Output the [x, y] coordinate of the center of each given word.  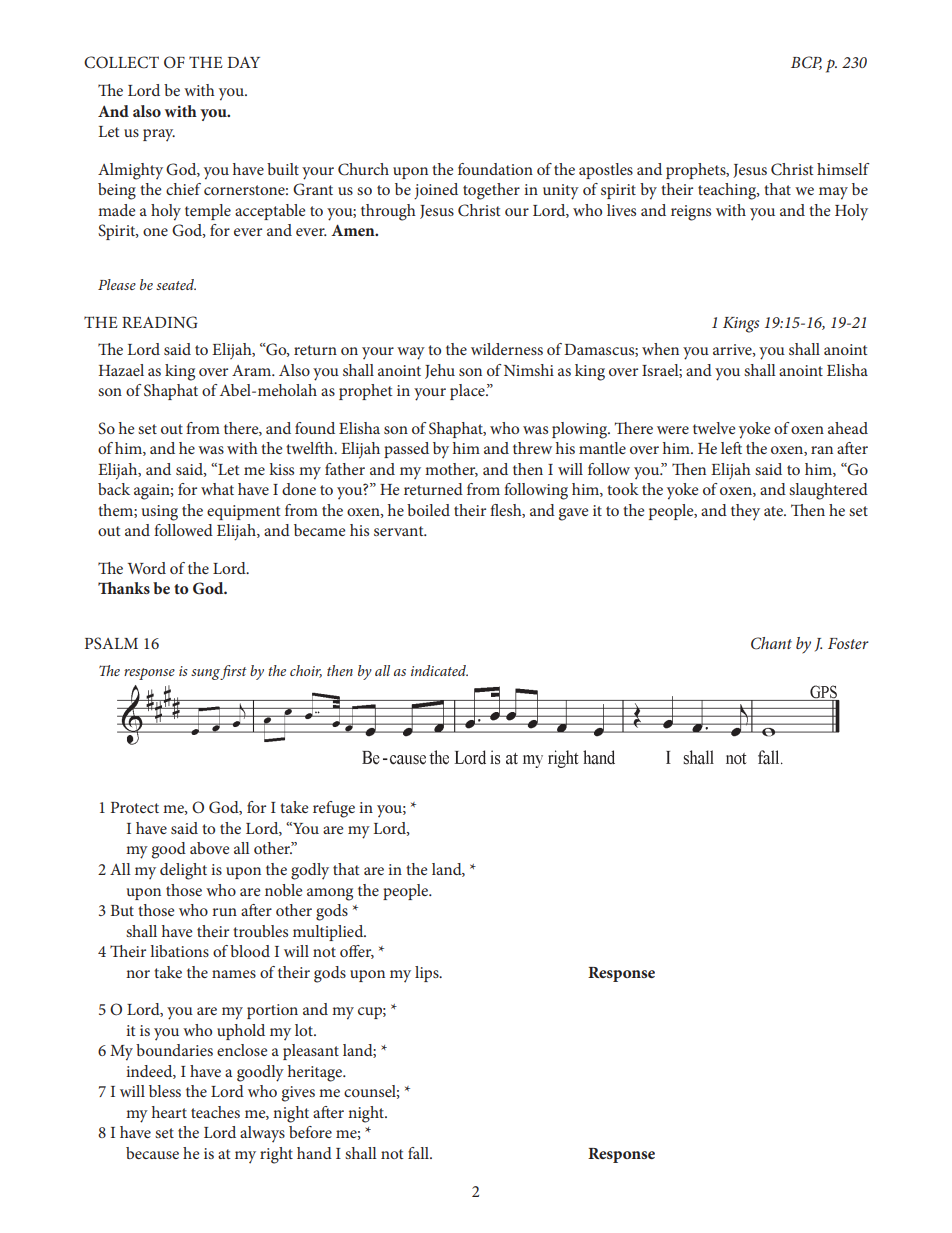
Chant [771, 643]
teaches [215, 1112]
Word [147, 568]
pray [159, 135]
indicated [439, 670]
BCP [806, 63]
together [491, 191]
